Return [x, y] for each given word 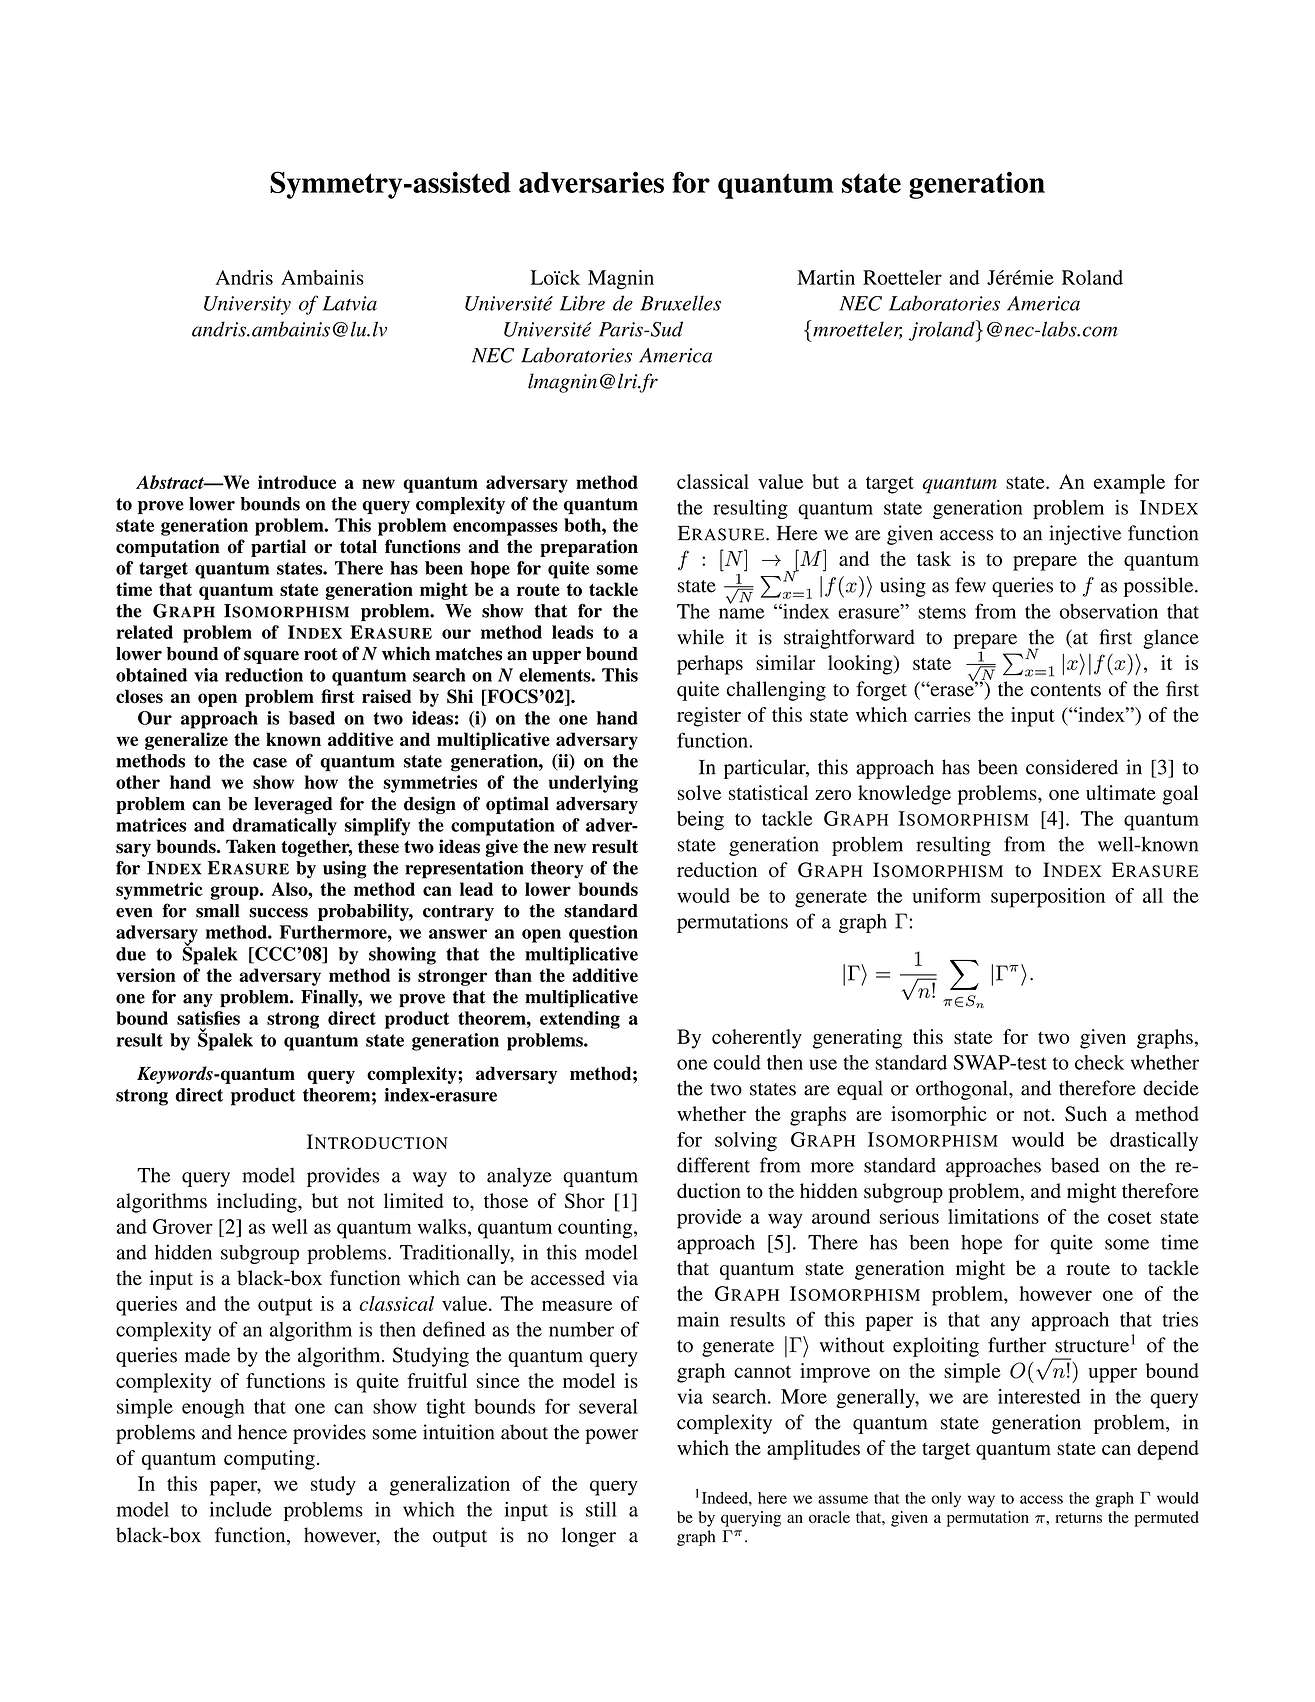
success [278, 913]
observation [1108, 611]
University [247, 305]
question [603, 934]
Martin [826, 277]
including [258, 1203]
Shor [585, 1201]
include [241, 1509]
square [271, 657]
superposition [1048, 898]
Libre [582, 303]
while [700, 637]
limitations [993, 1216]
